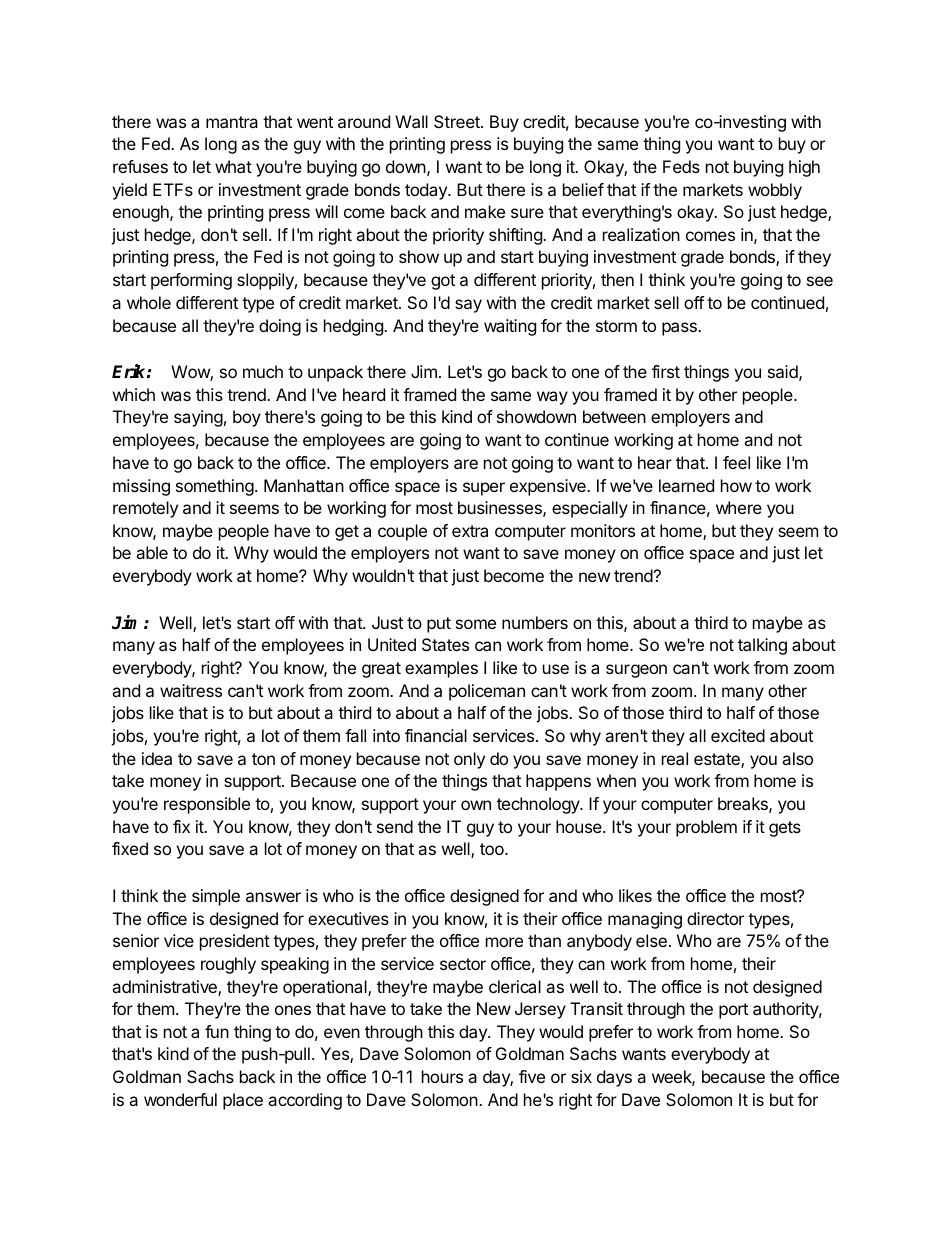  Describe the element at coordinates (180, 1099) in the screenshot. I see `wonderful` at that location.
